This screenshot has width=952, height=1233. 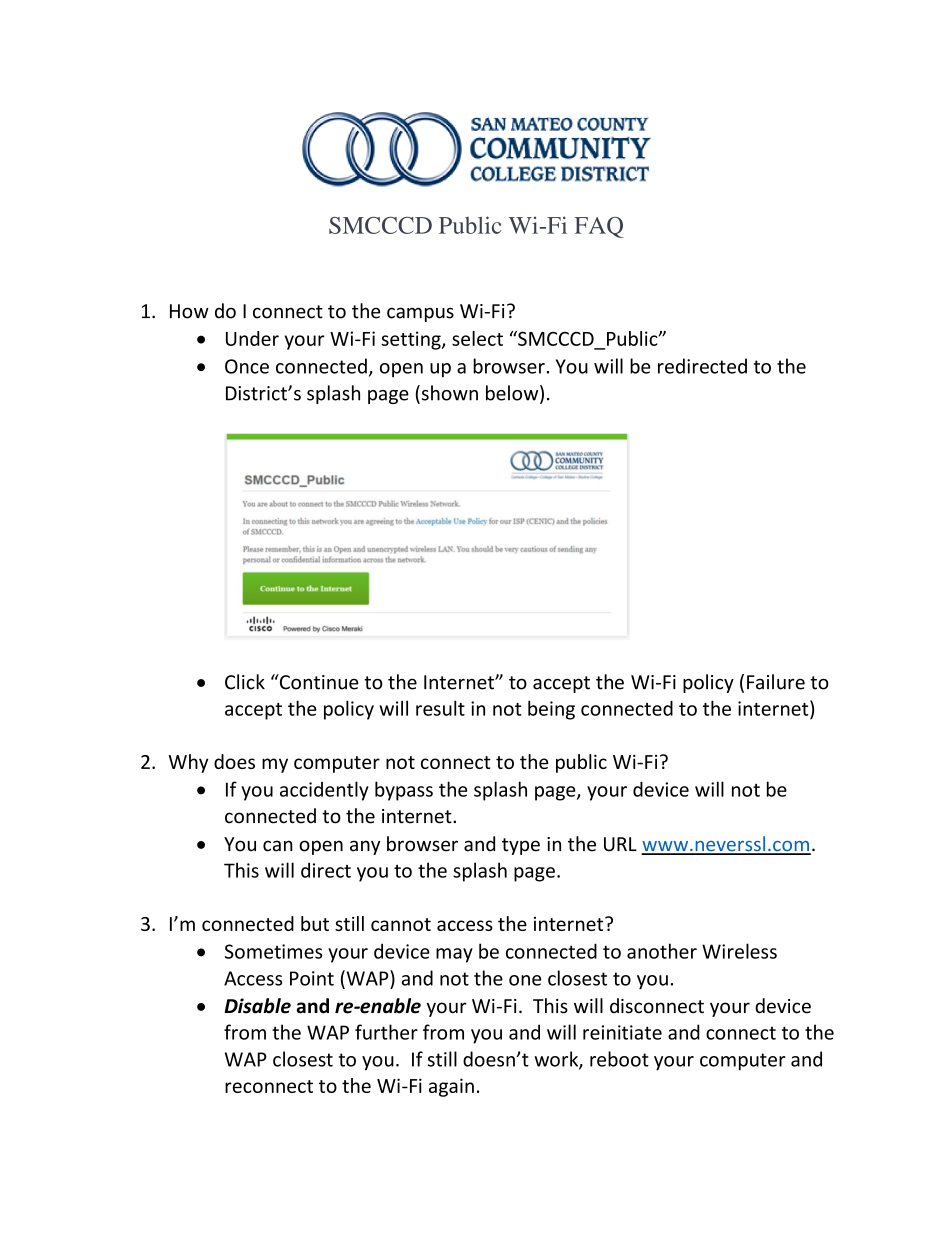 I want to click on Under, so click(x=252, y=338).
